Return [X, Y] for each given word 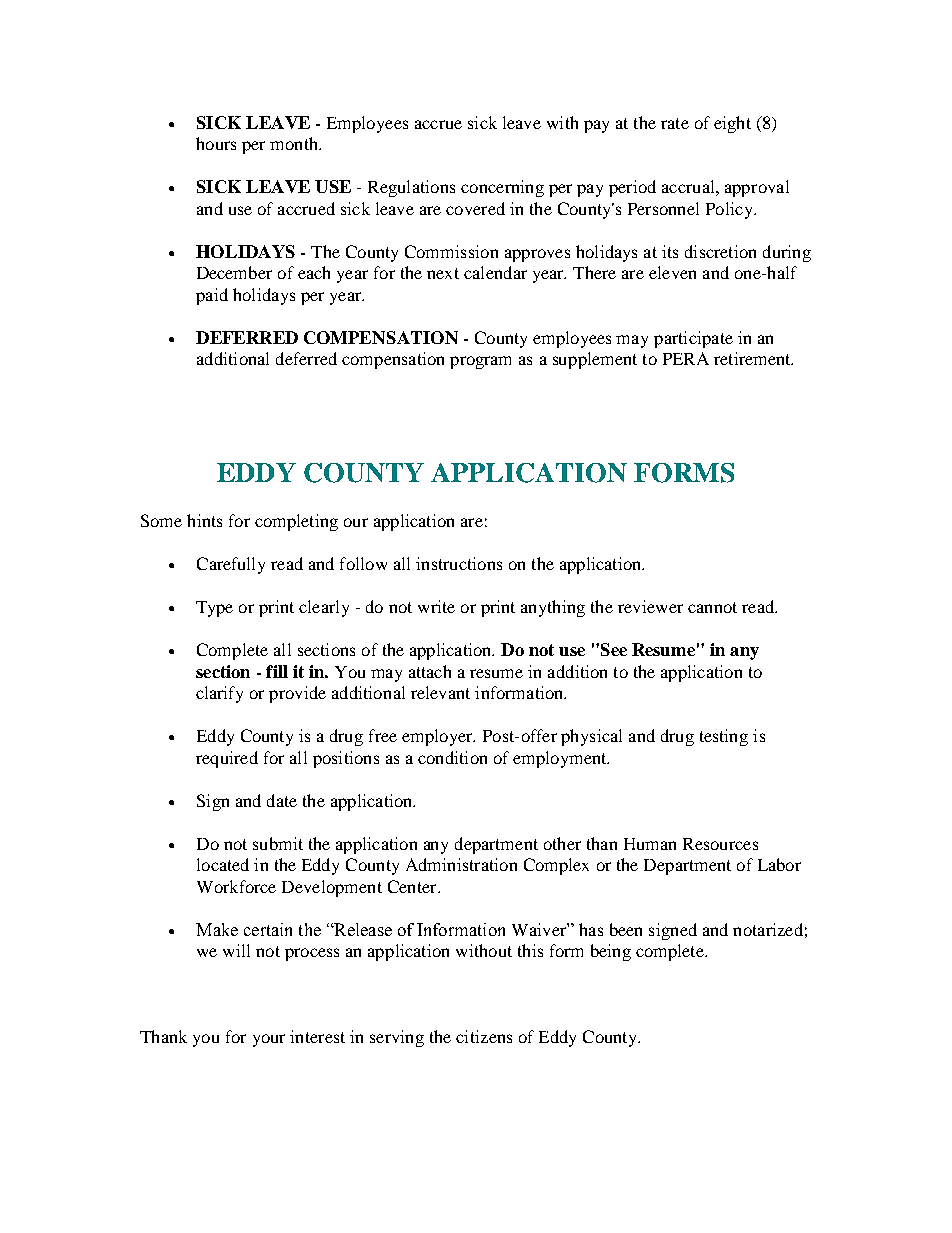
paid [212, 296]
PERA [686, 358]
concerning [502, 188]
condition [452, 757]
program [480, 362]
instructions [459, 563]
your [269, 1040]
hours [216, 143]
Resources [720, 844]
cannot [712, 607]
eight [732, 124]
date [282, 800]
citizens [484, 1036]
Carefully [231, 565]
